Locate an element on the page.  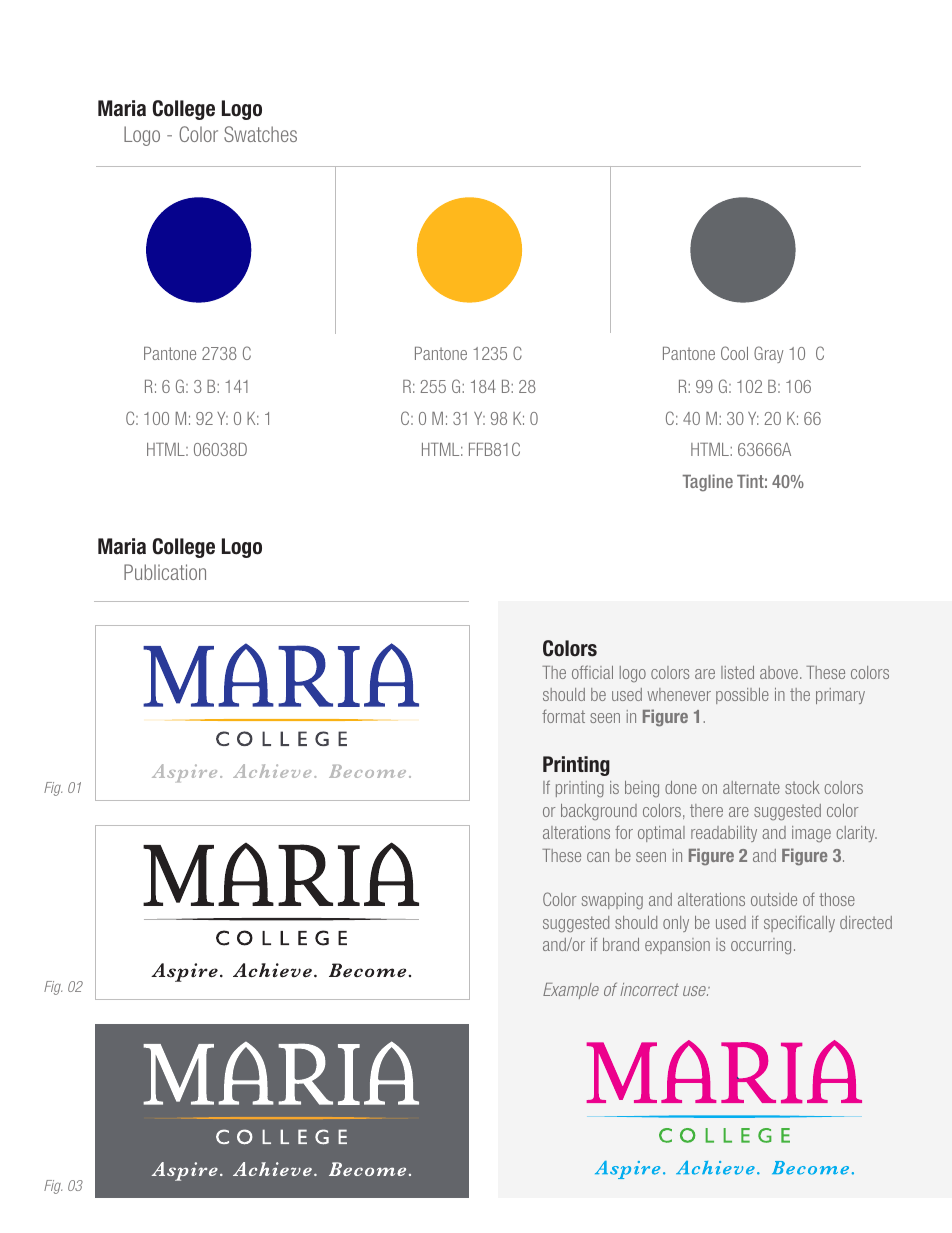
Gray is located at coordinates (768, 354).
